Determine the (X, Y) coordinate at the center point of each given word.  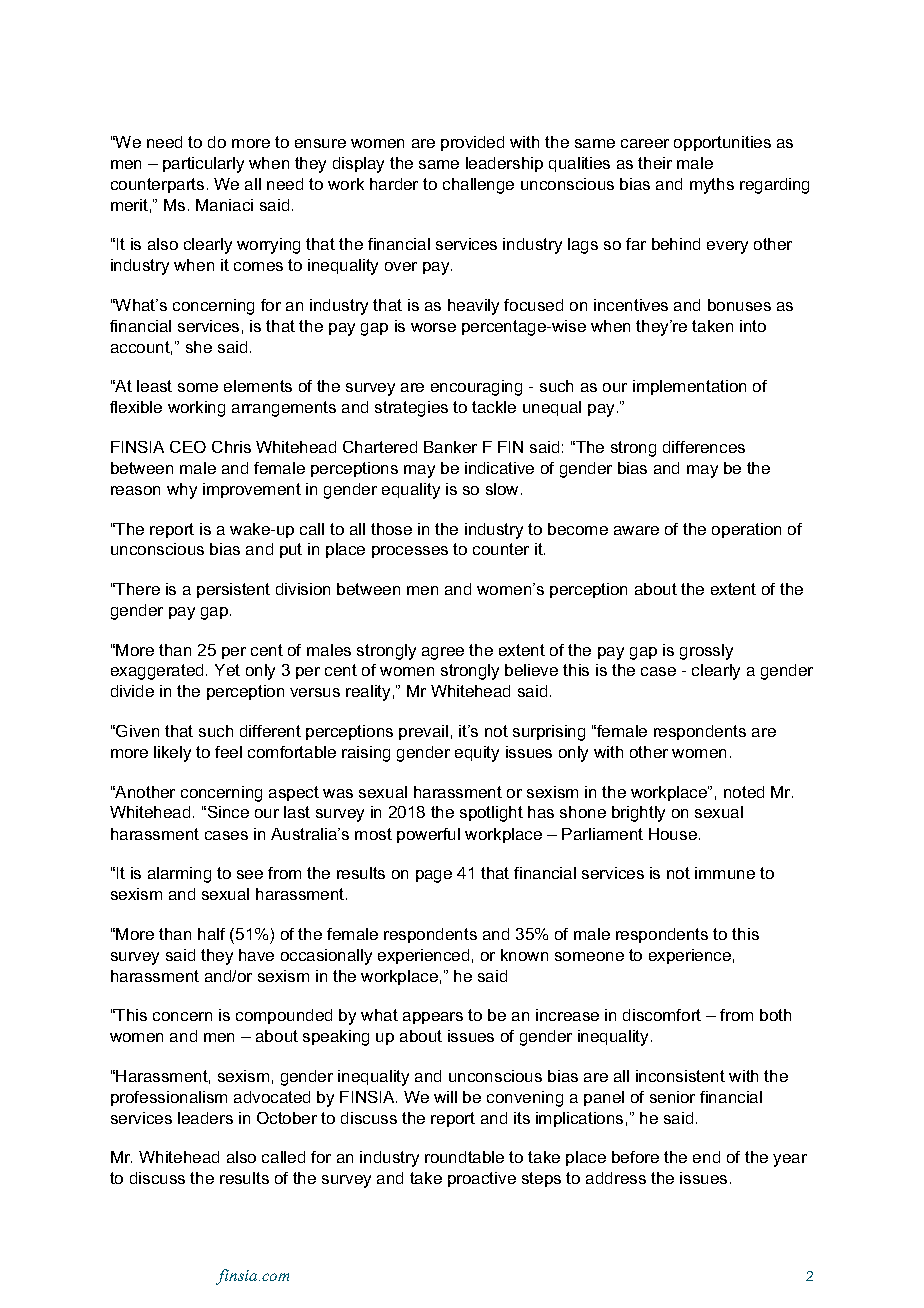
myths (712, 186)
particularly (203, 165)
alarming (179, 875)
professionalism (169, 1098)
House (673, 834)
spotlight (491, 814)
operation (746, 530)
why (182, 491)
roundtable (464, 1157)
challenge (478, 186)
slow (504, 489)
